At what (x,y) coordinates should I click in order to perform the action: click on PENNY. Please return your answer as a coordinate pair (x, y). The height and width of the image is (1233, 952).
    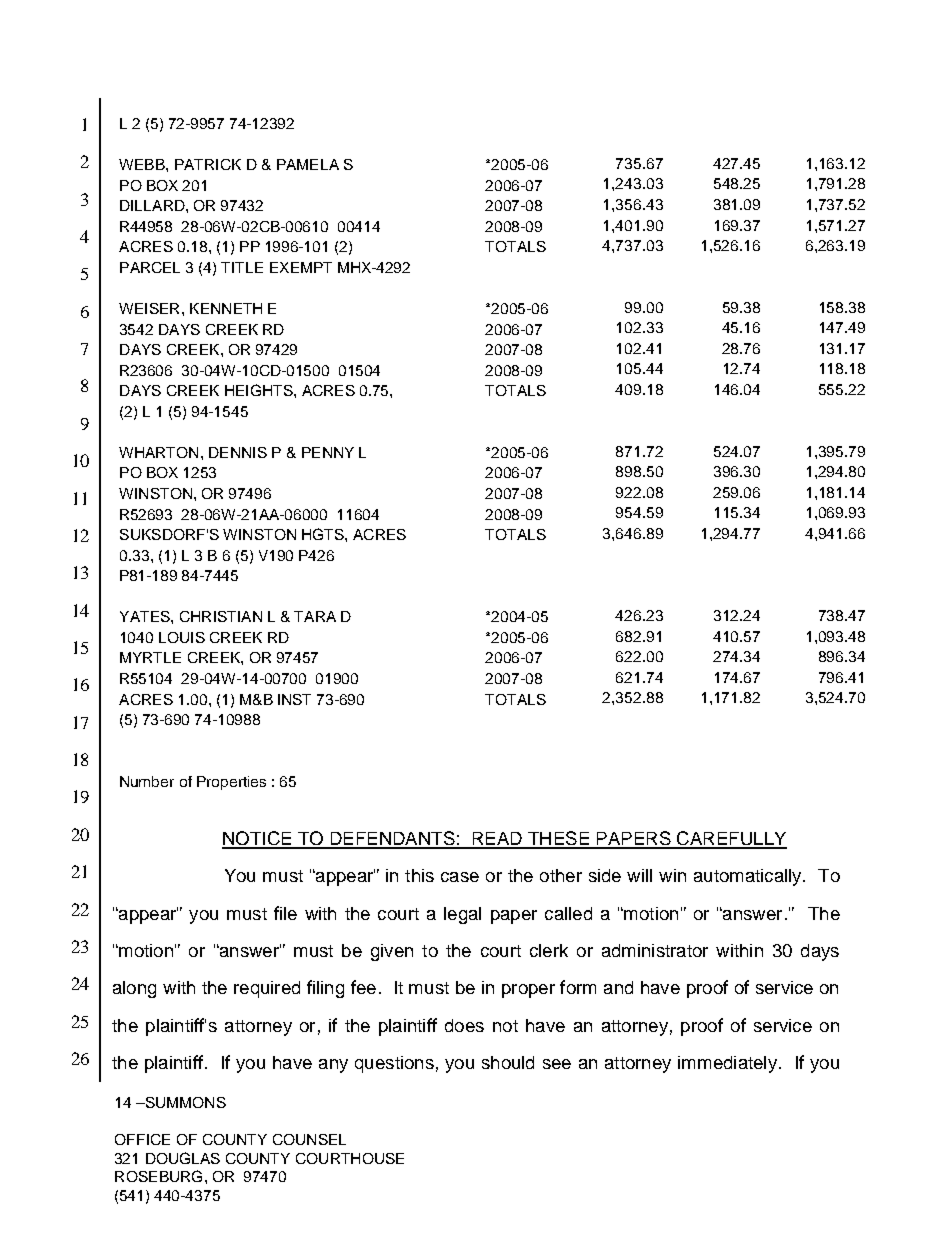
    Looking at the image, I should click on (328, 452).
